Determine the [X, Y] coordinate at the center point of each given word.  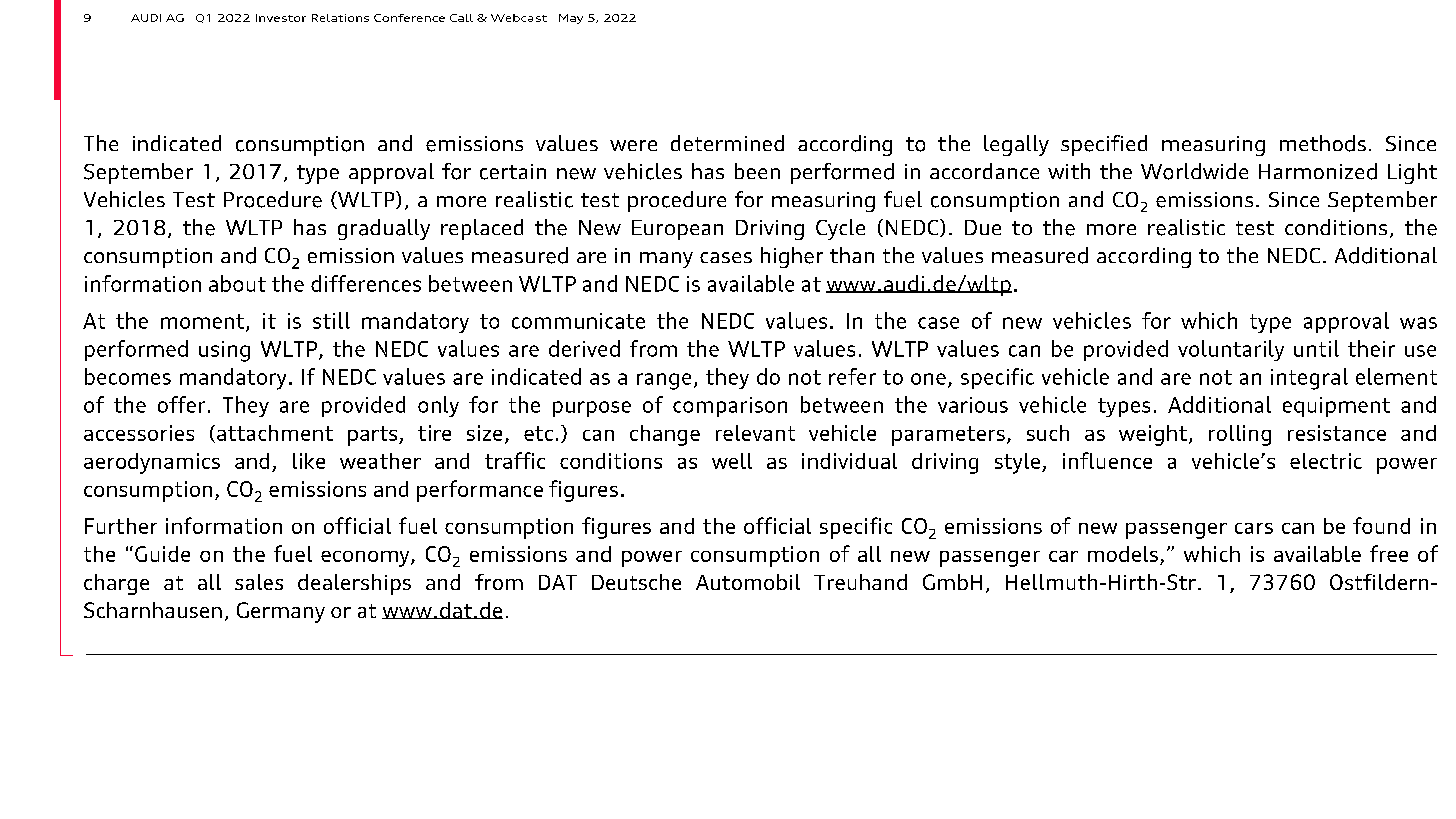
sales [259, 582]
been [757, 171]
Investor [281, 18]
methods [1323, 143]
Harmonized [1318, 171]
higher [792, 257]
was [1418, 323]
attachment [275, 433]
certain [513, 172]
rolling [1240, 435]
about [237, 283]
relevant [755, 433]
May [571, 19]
